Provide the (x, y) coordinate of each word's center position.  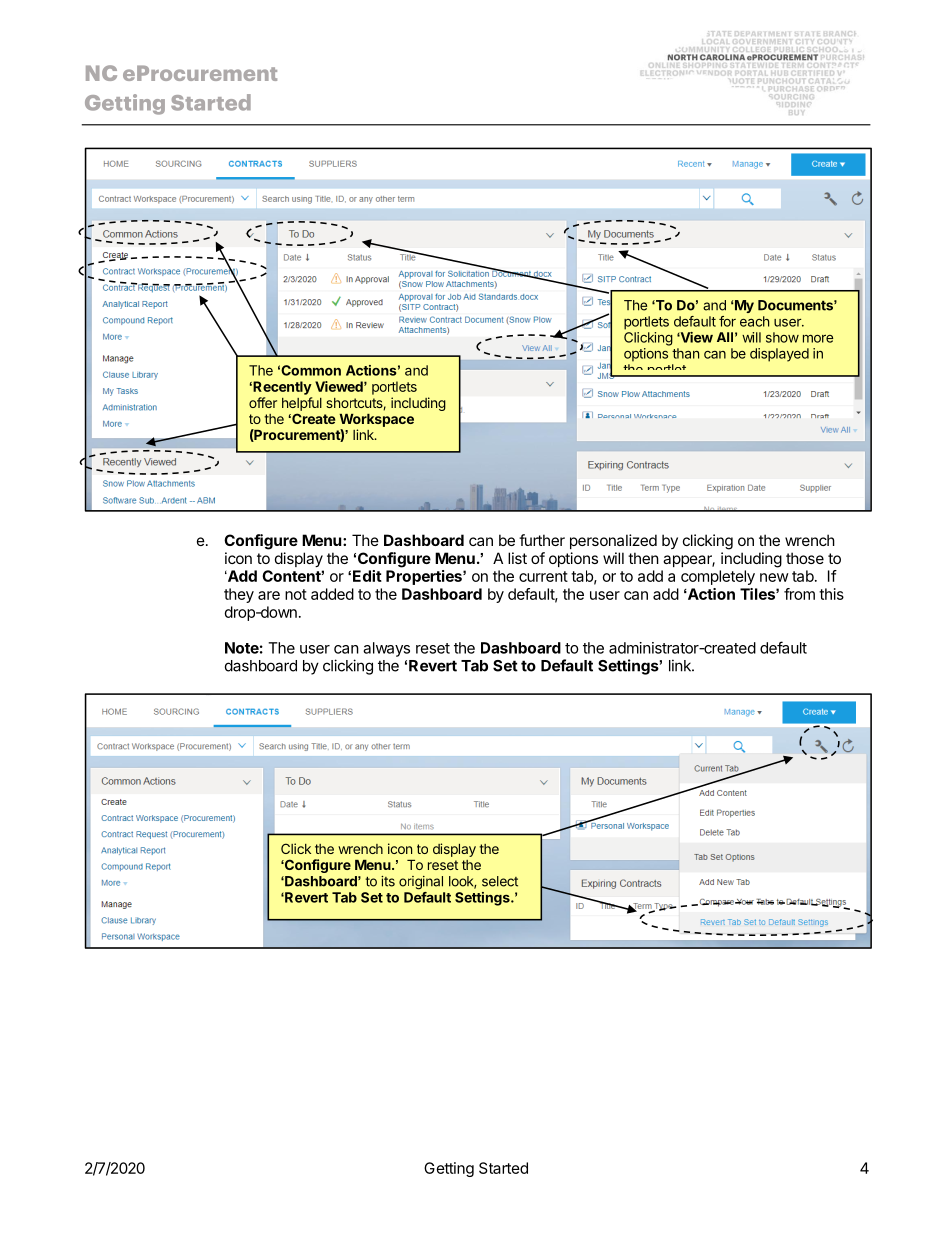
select (500, 881)
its (388, 881)
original (421, 883)
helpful (302, 404)
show (782, 337)
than (685, 353)
